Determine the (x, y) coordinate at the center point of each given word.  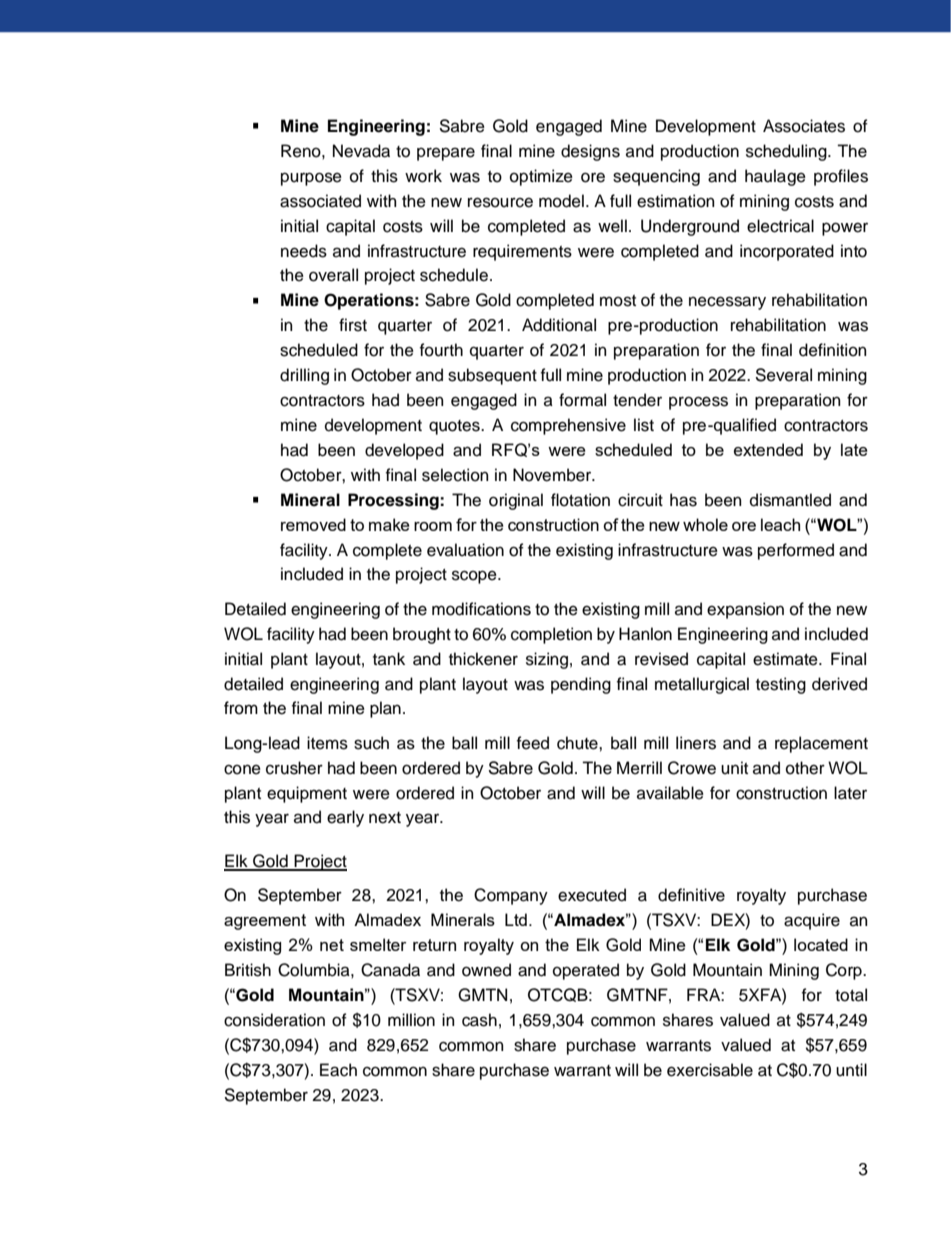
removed (313, 524)
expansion (745, 610)
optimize (541, 177)
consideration (274, 1020)
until (851, 1070)
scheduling (787, 152)
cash (479, 1020)
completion (551, 635)
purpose (311, 179)
